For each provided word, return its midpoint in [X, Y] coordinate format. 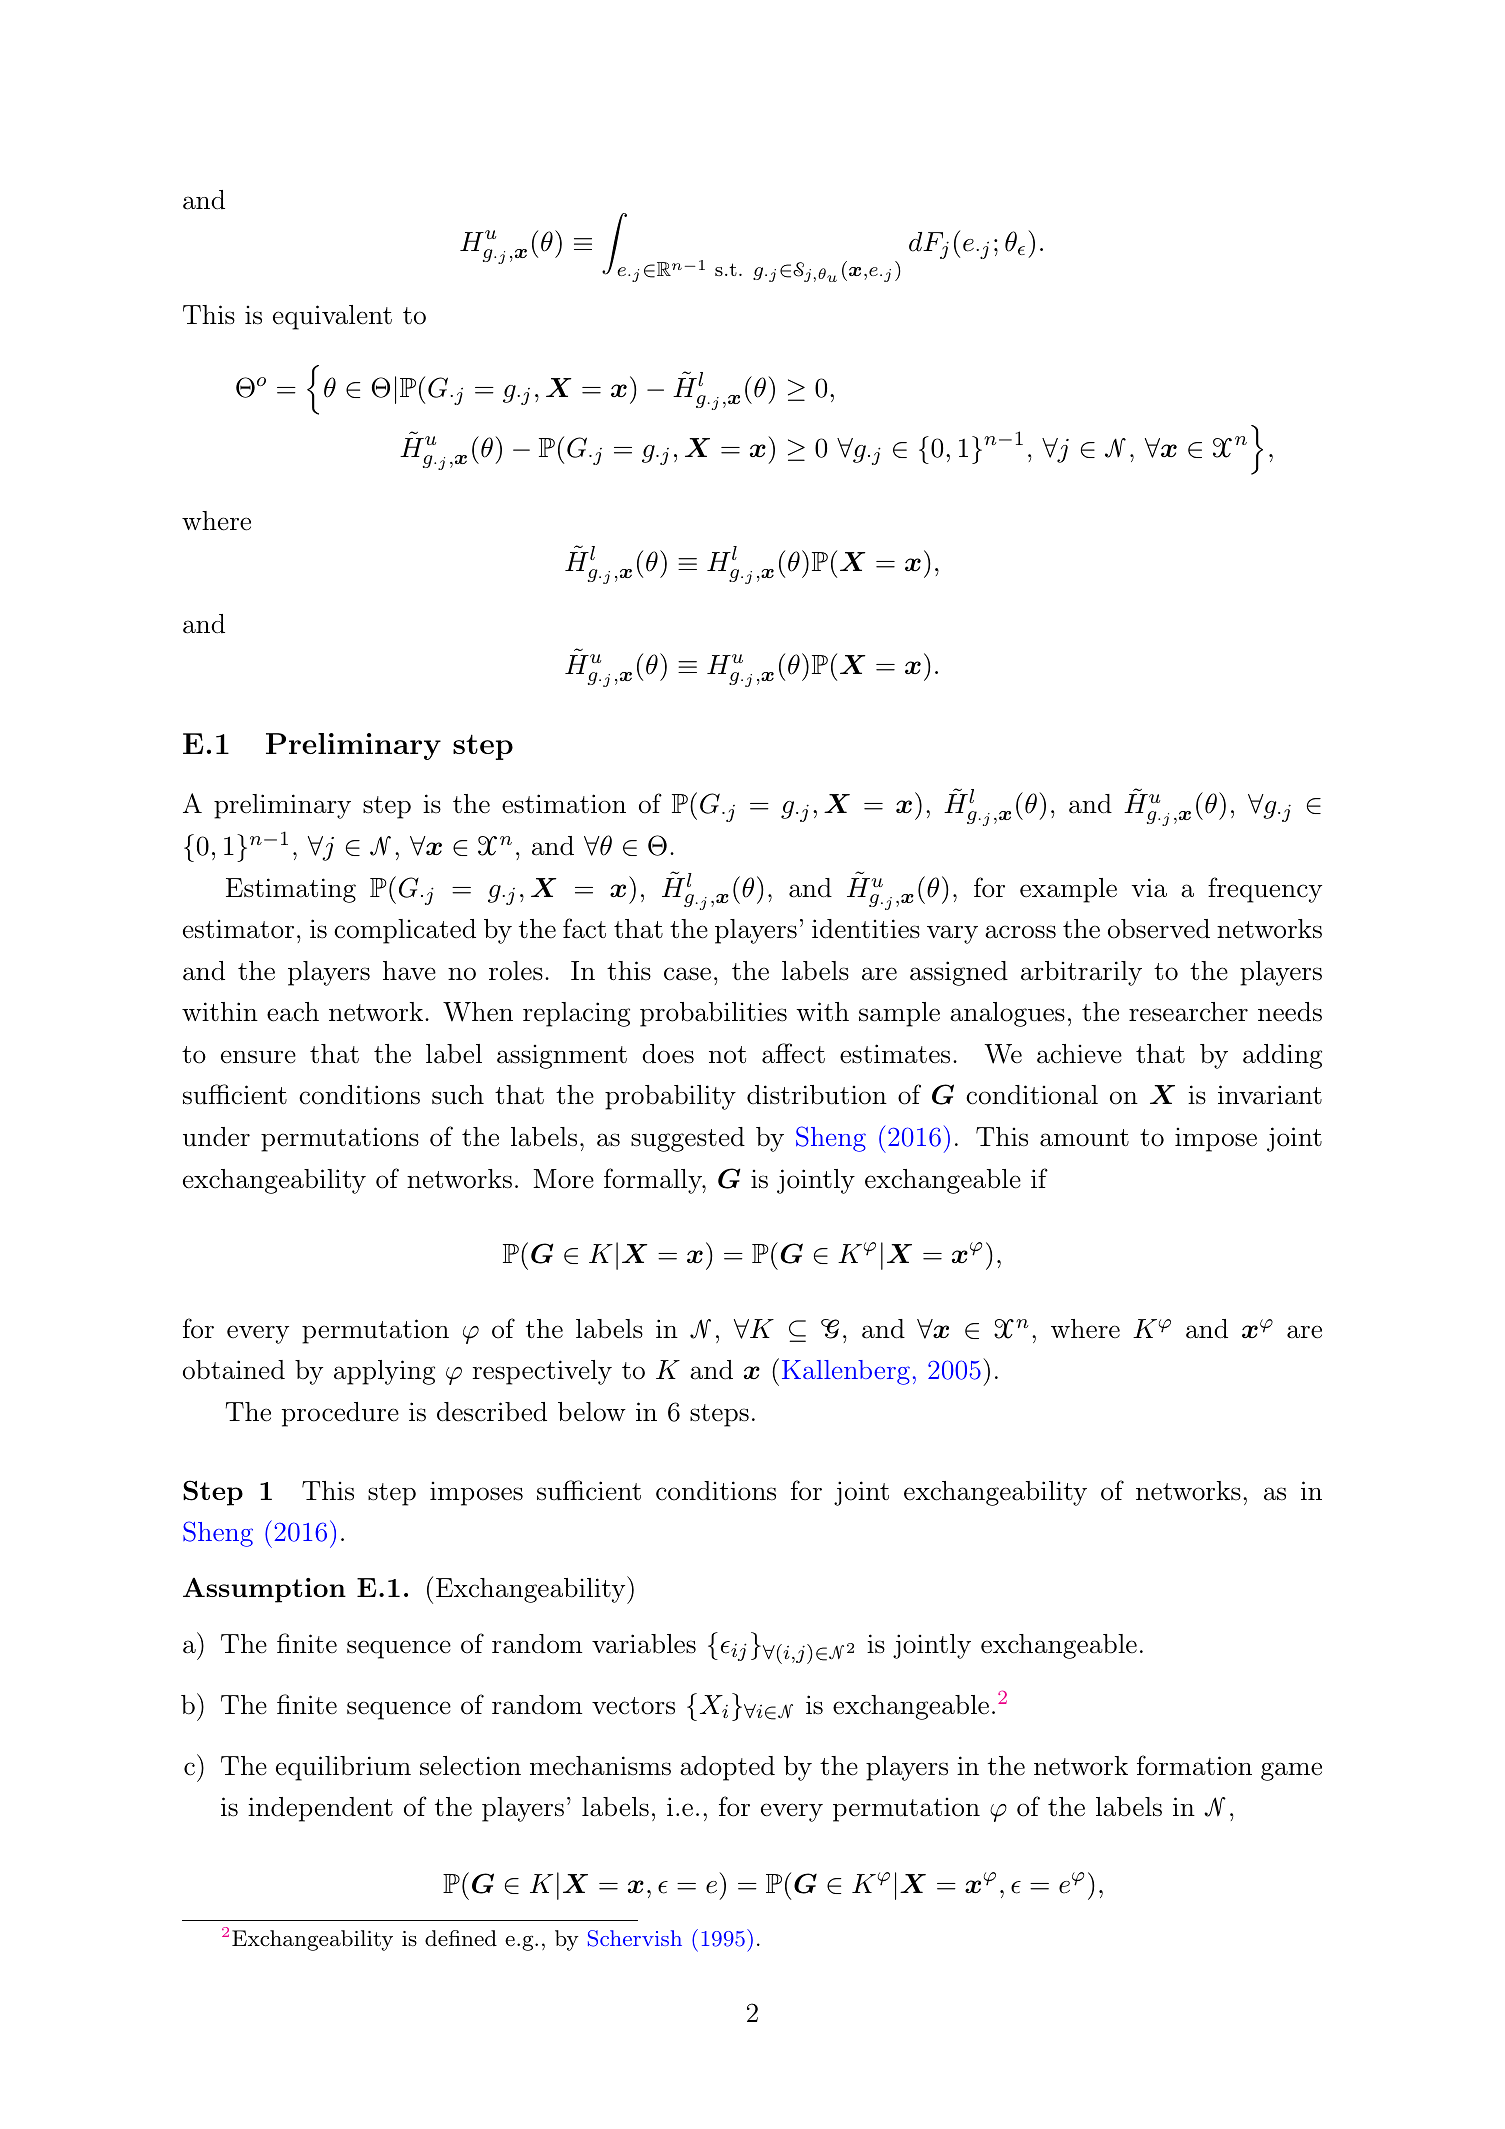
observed [1159, 929]
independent [320, 1809]
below [592, 1412]
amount [1084, 1138]
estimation [564, 804]
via [1149, 888]
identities [866, 929]
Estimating [291, 890]
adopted [727, 1768]
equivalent [332, 317]
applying [384, 1372]
